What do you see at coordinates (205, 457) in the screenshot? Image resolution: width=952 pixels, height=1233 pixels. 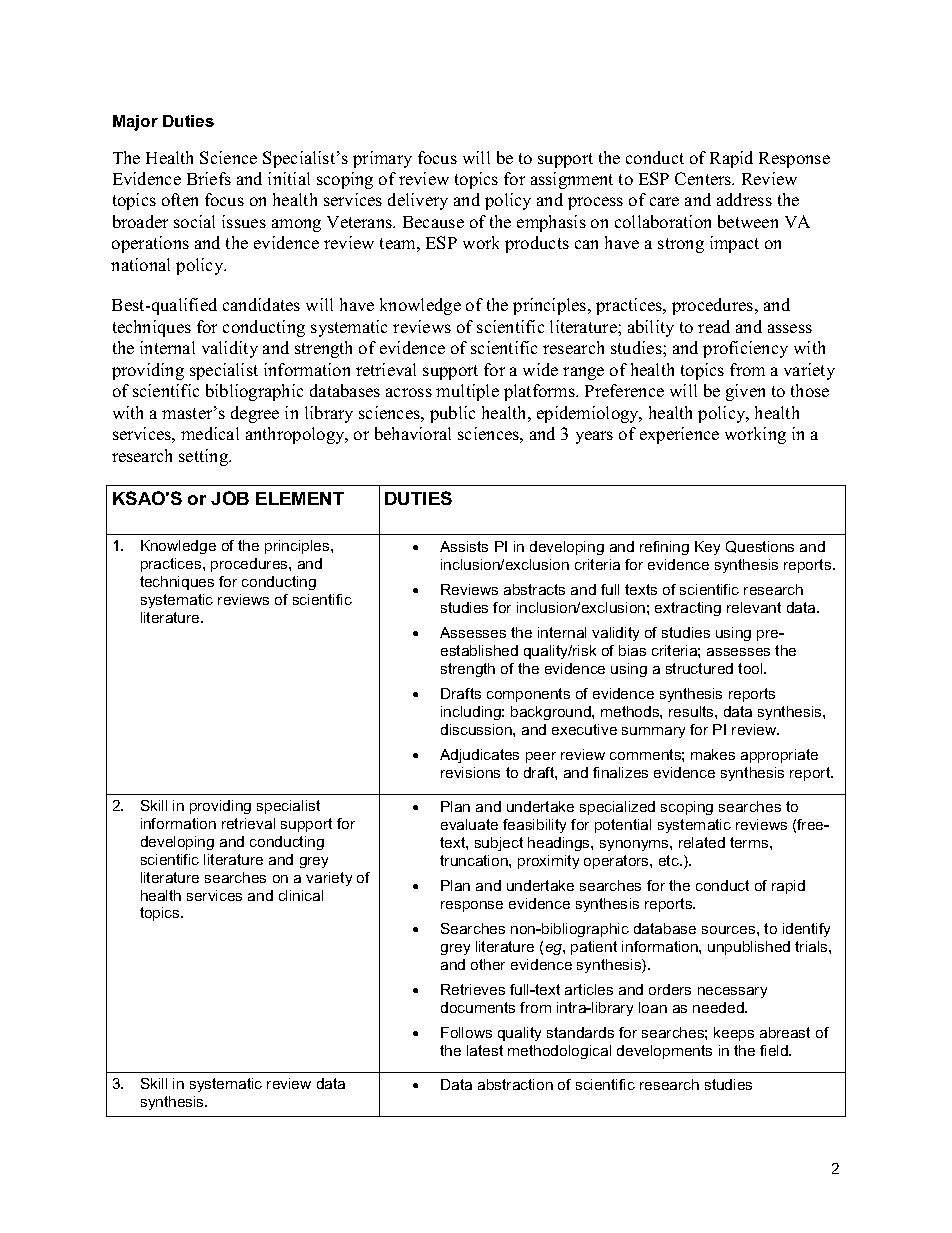 I see `setting` at bounding box center [205, 457].
